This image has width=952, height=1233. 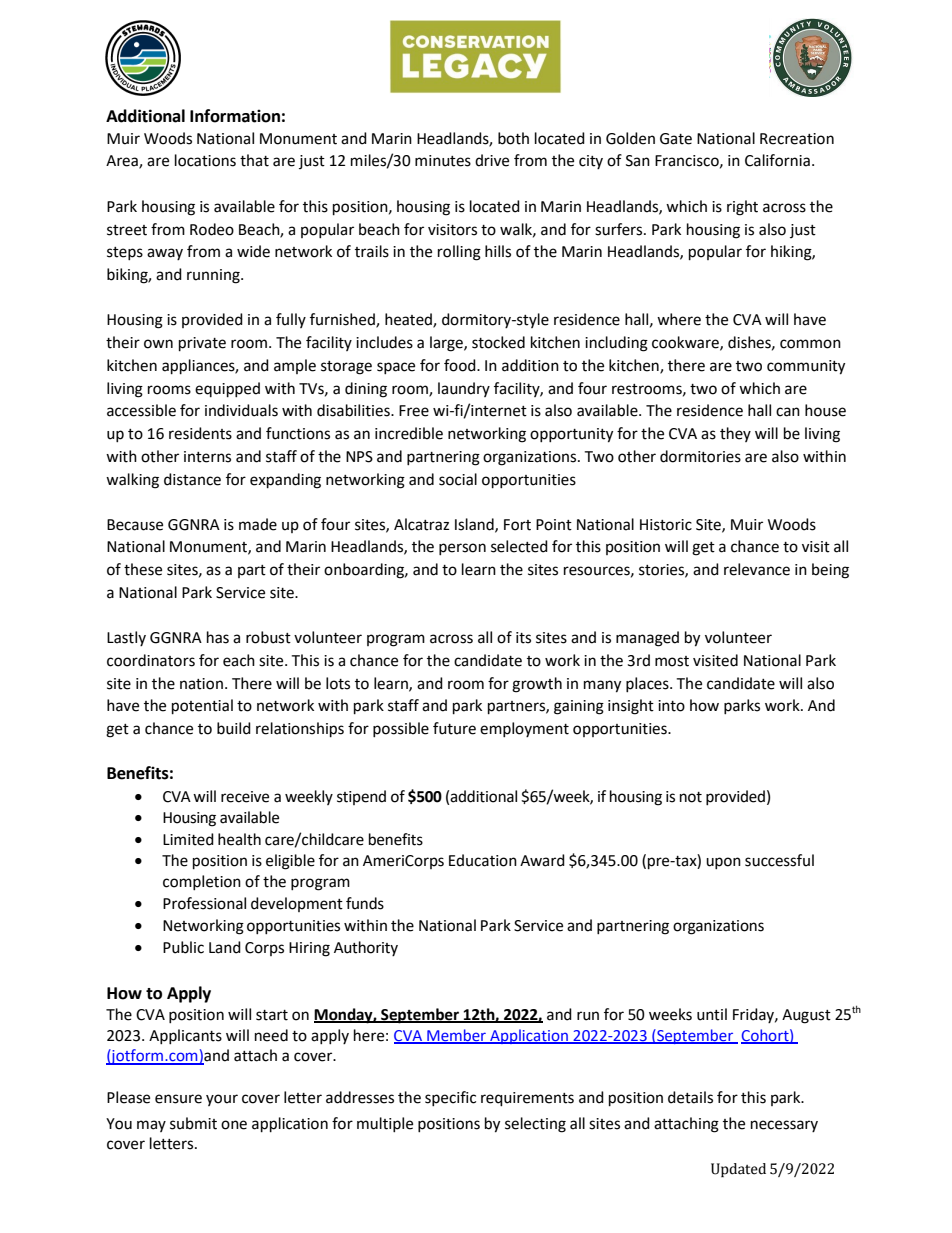 What do you see at coordinates (735, 434) in the image?
I see `they` at bounding box center [735, 434].
